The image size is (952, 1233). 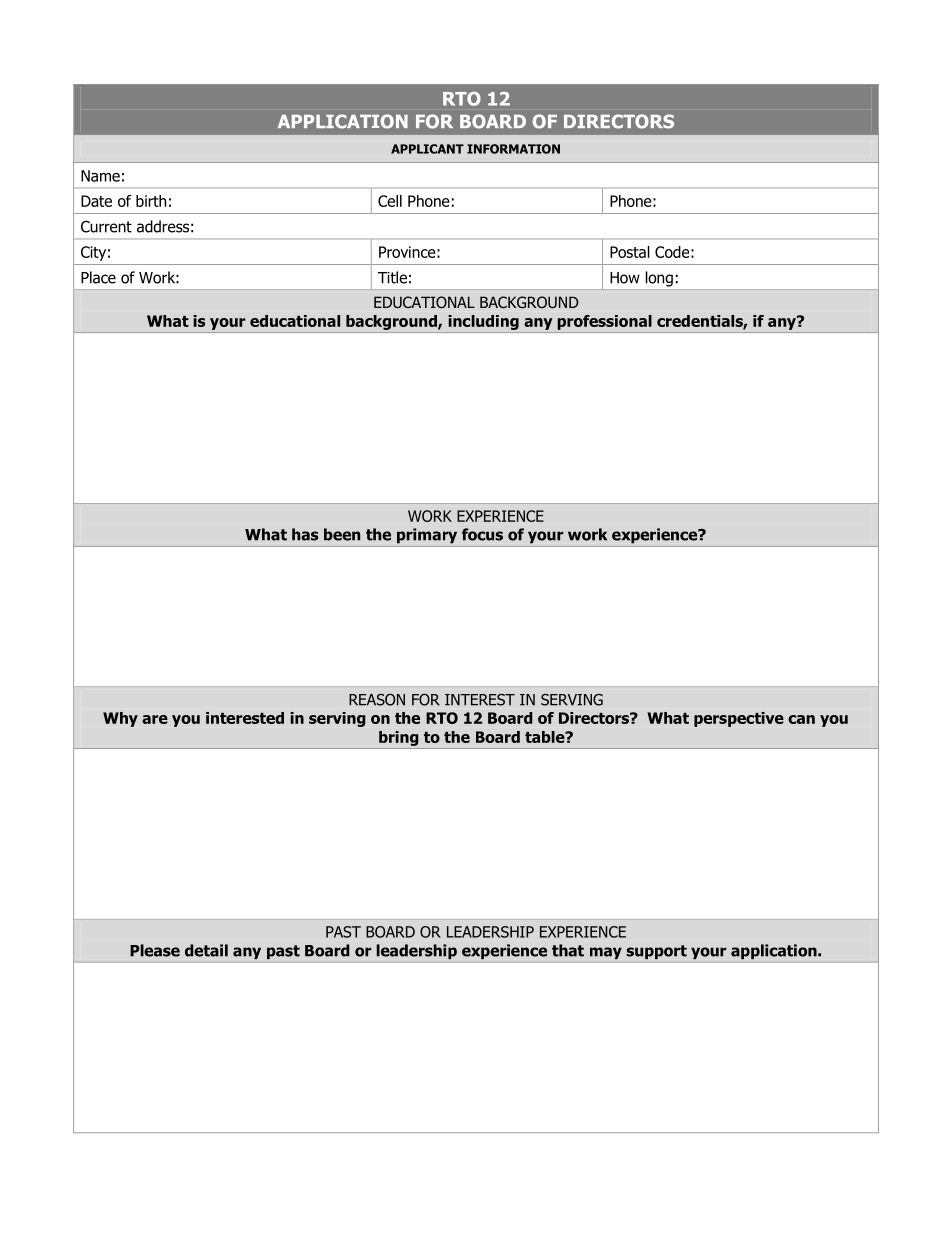 What do you see at coordinates (155, 950) in the document?
I see `Please` at bounding box center [155, 950].
